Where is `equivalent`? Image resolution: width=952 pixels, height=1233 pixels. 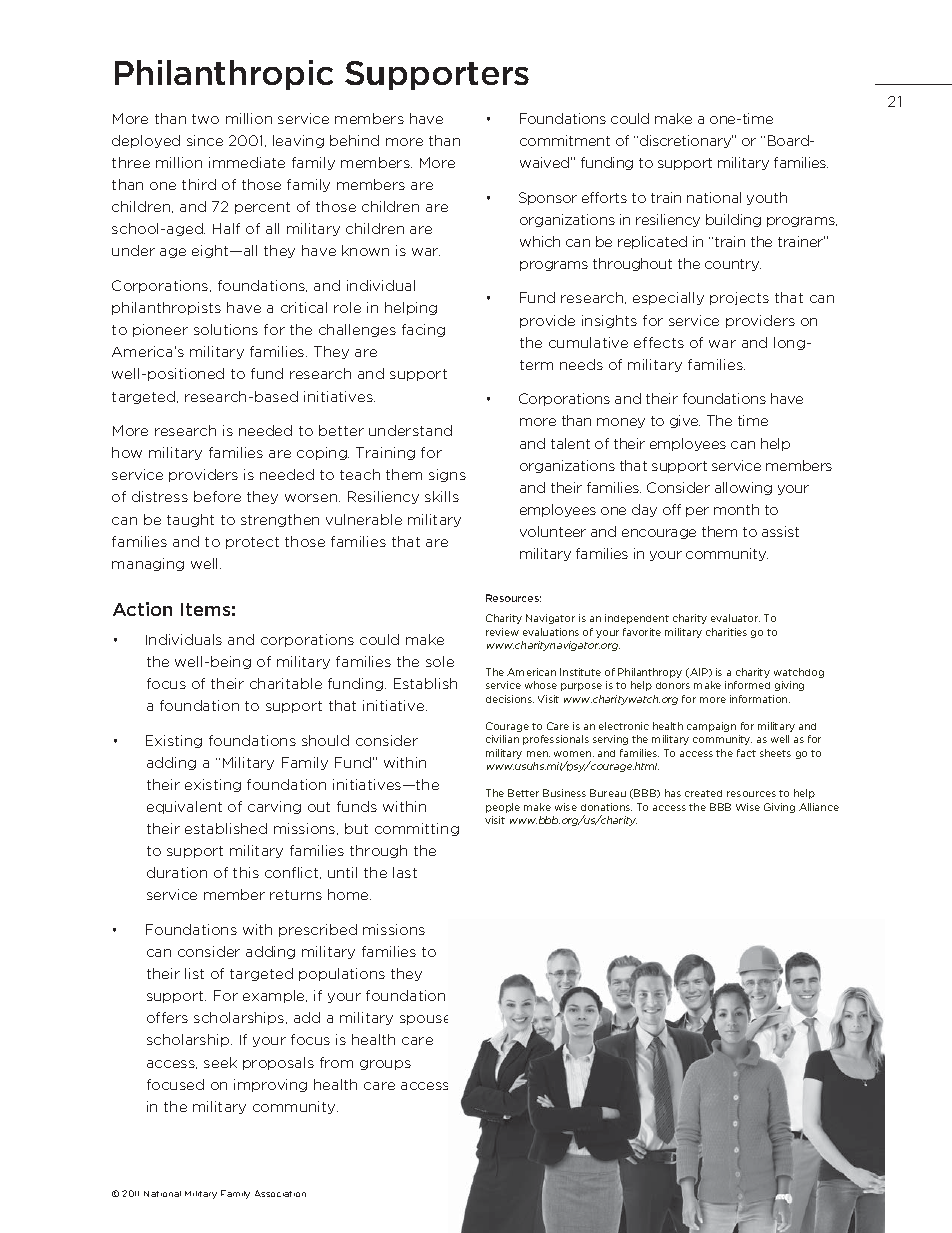
equivalent is located at coordinates (184, 807).
